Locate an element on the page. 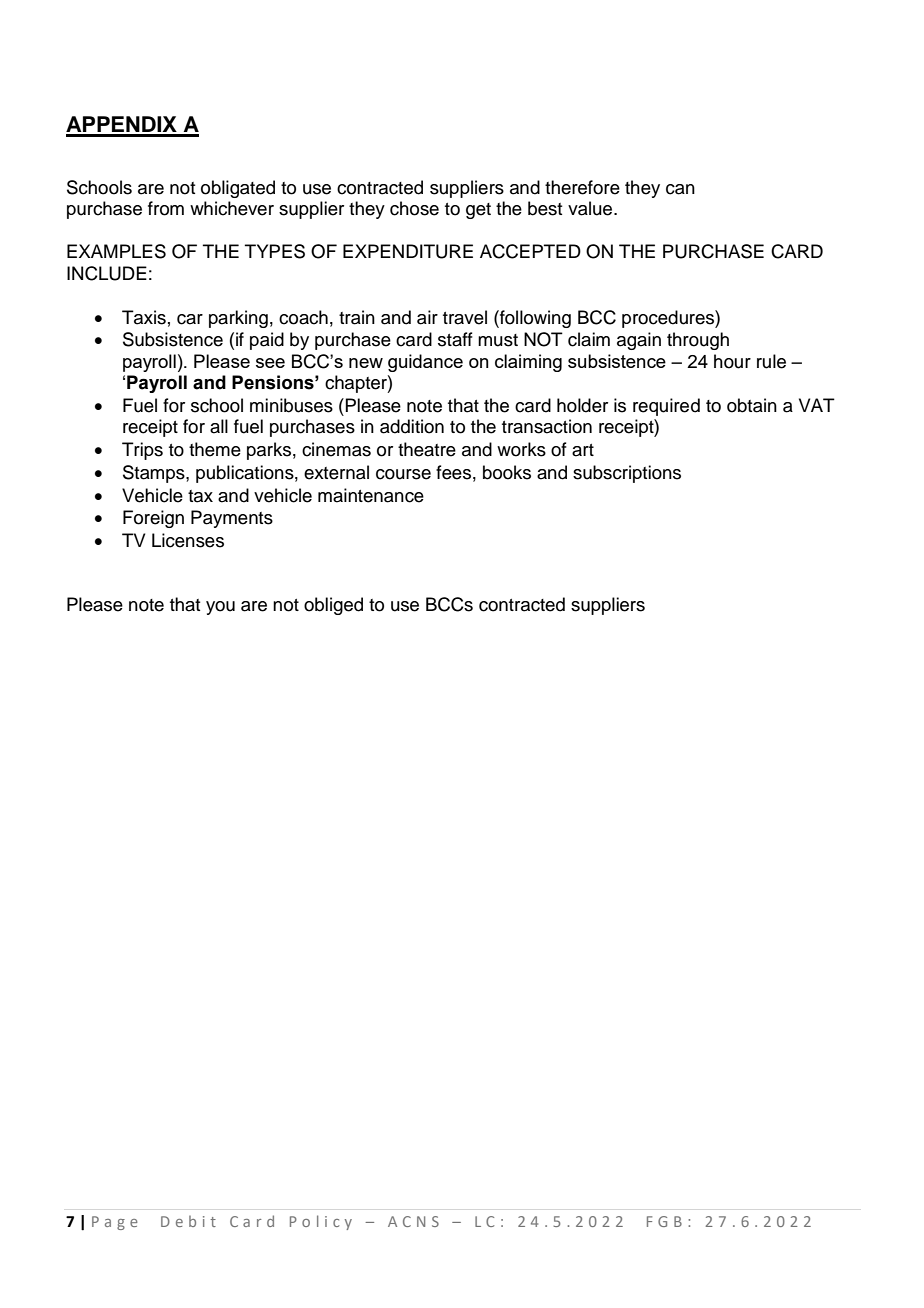 The height and width of the image is (1308, 924). you is located at coordinates (220, 608).
